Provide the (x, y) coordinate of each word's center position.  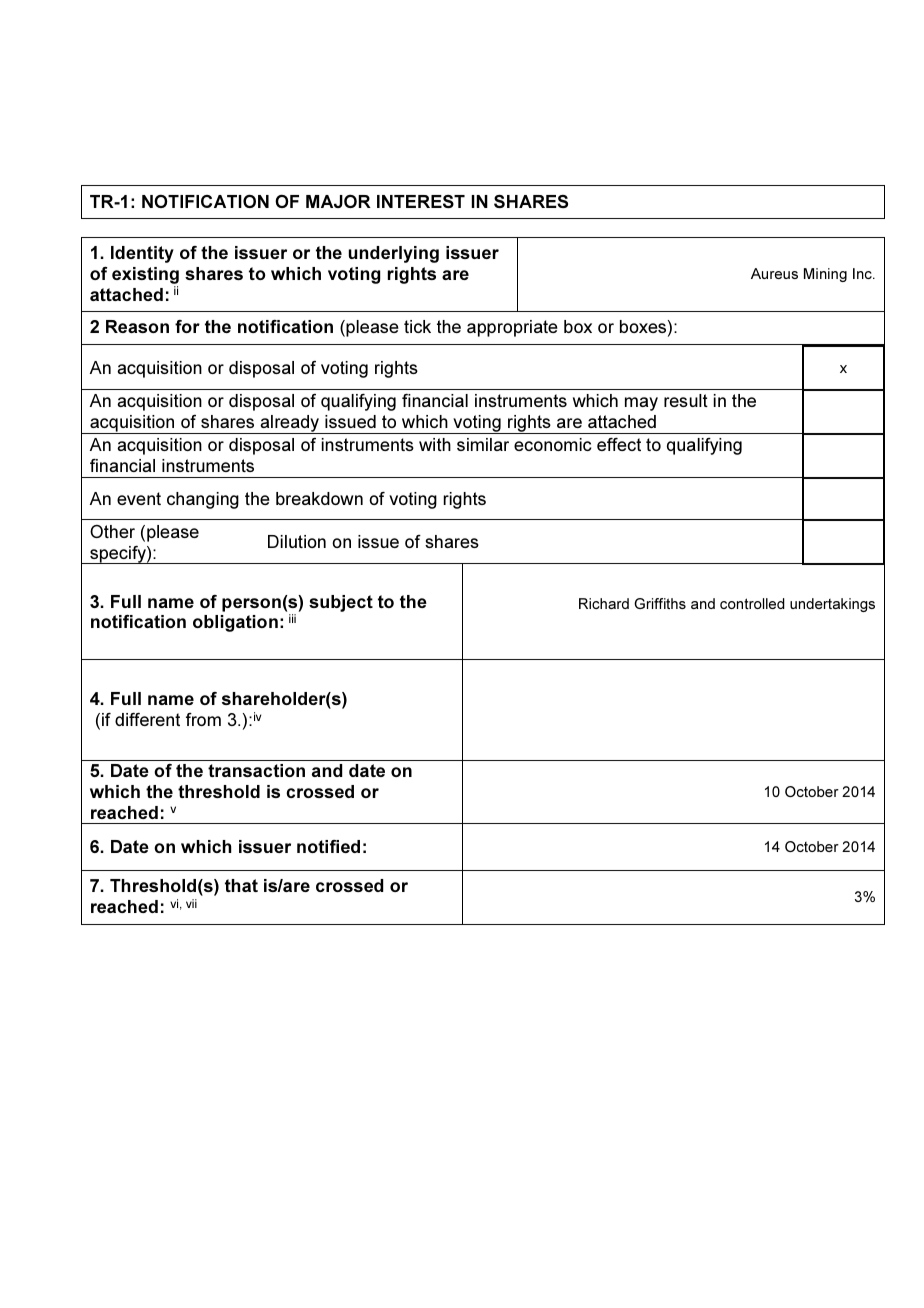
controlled (752, 603)
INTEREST (421, 201)
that (241, 885)
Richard (604, 603)
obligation (235, 623)
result (686, 400)
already (290, 424)
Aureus (774, 273)
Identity (142, 254)
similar (483, 444)
